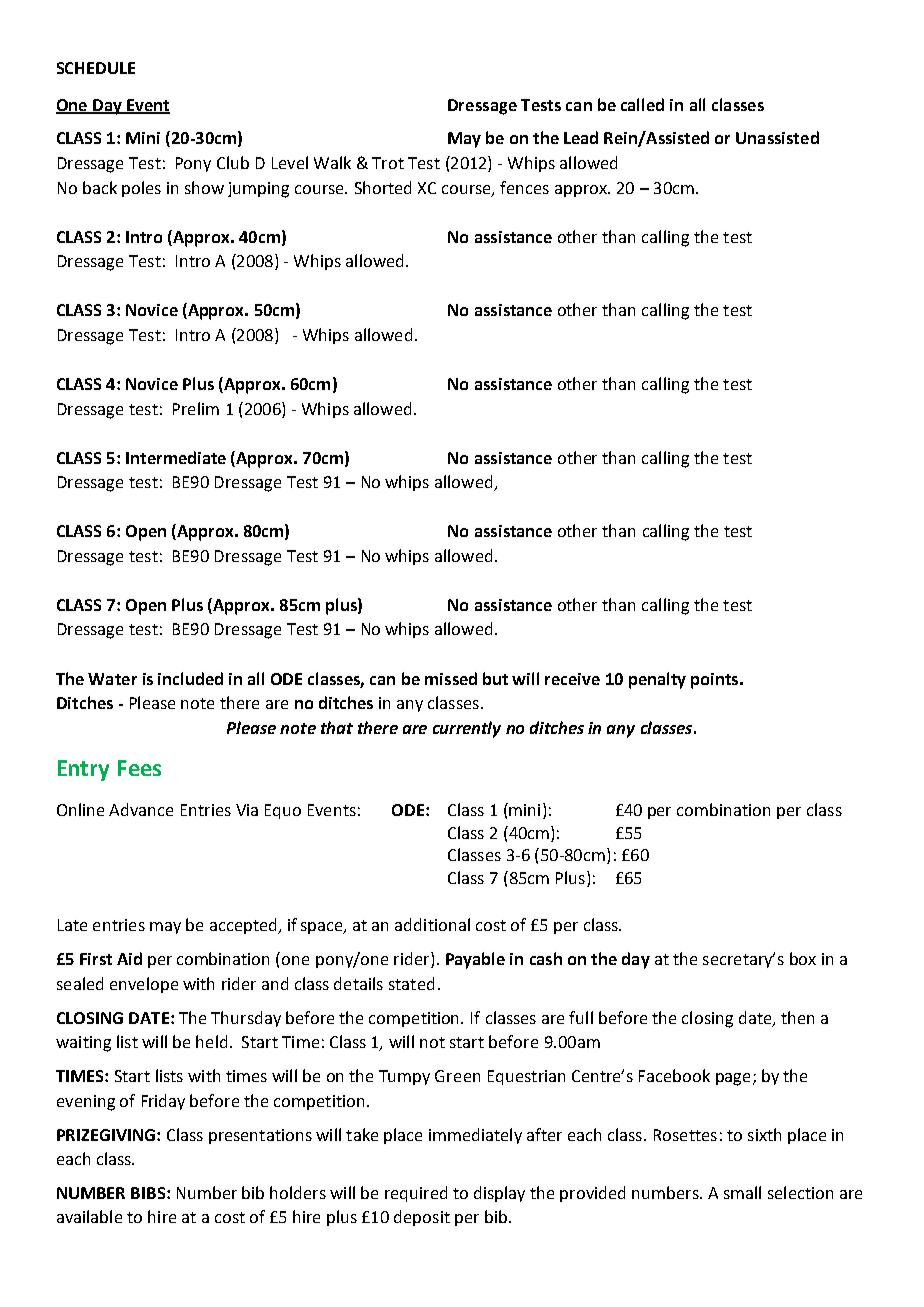  I want to click on Trot, so click(388, 163).
